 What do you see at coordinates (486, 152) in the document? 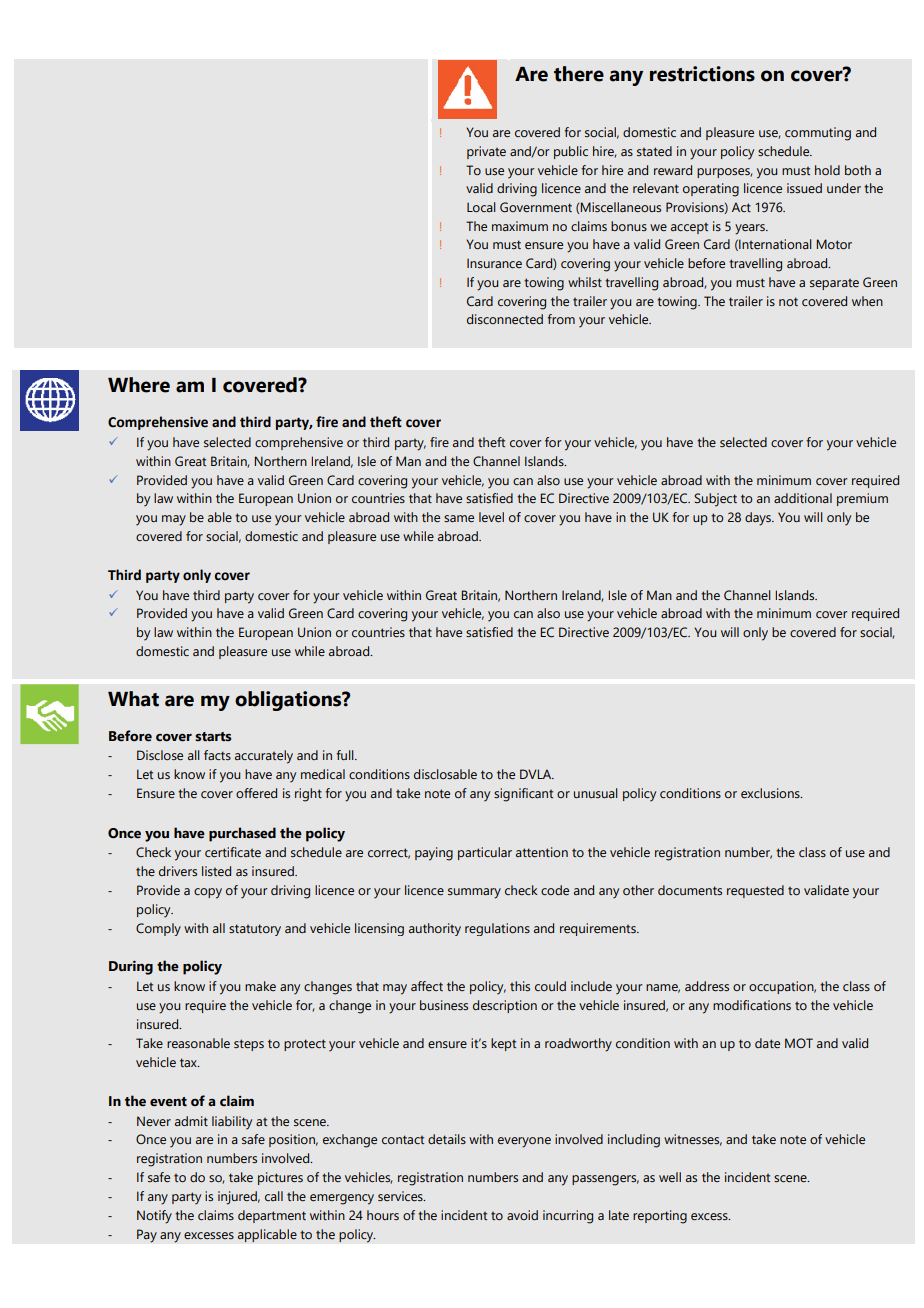
I see `private` at bounding box center [486, 152].
